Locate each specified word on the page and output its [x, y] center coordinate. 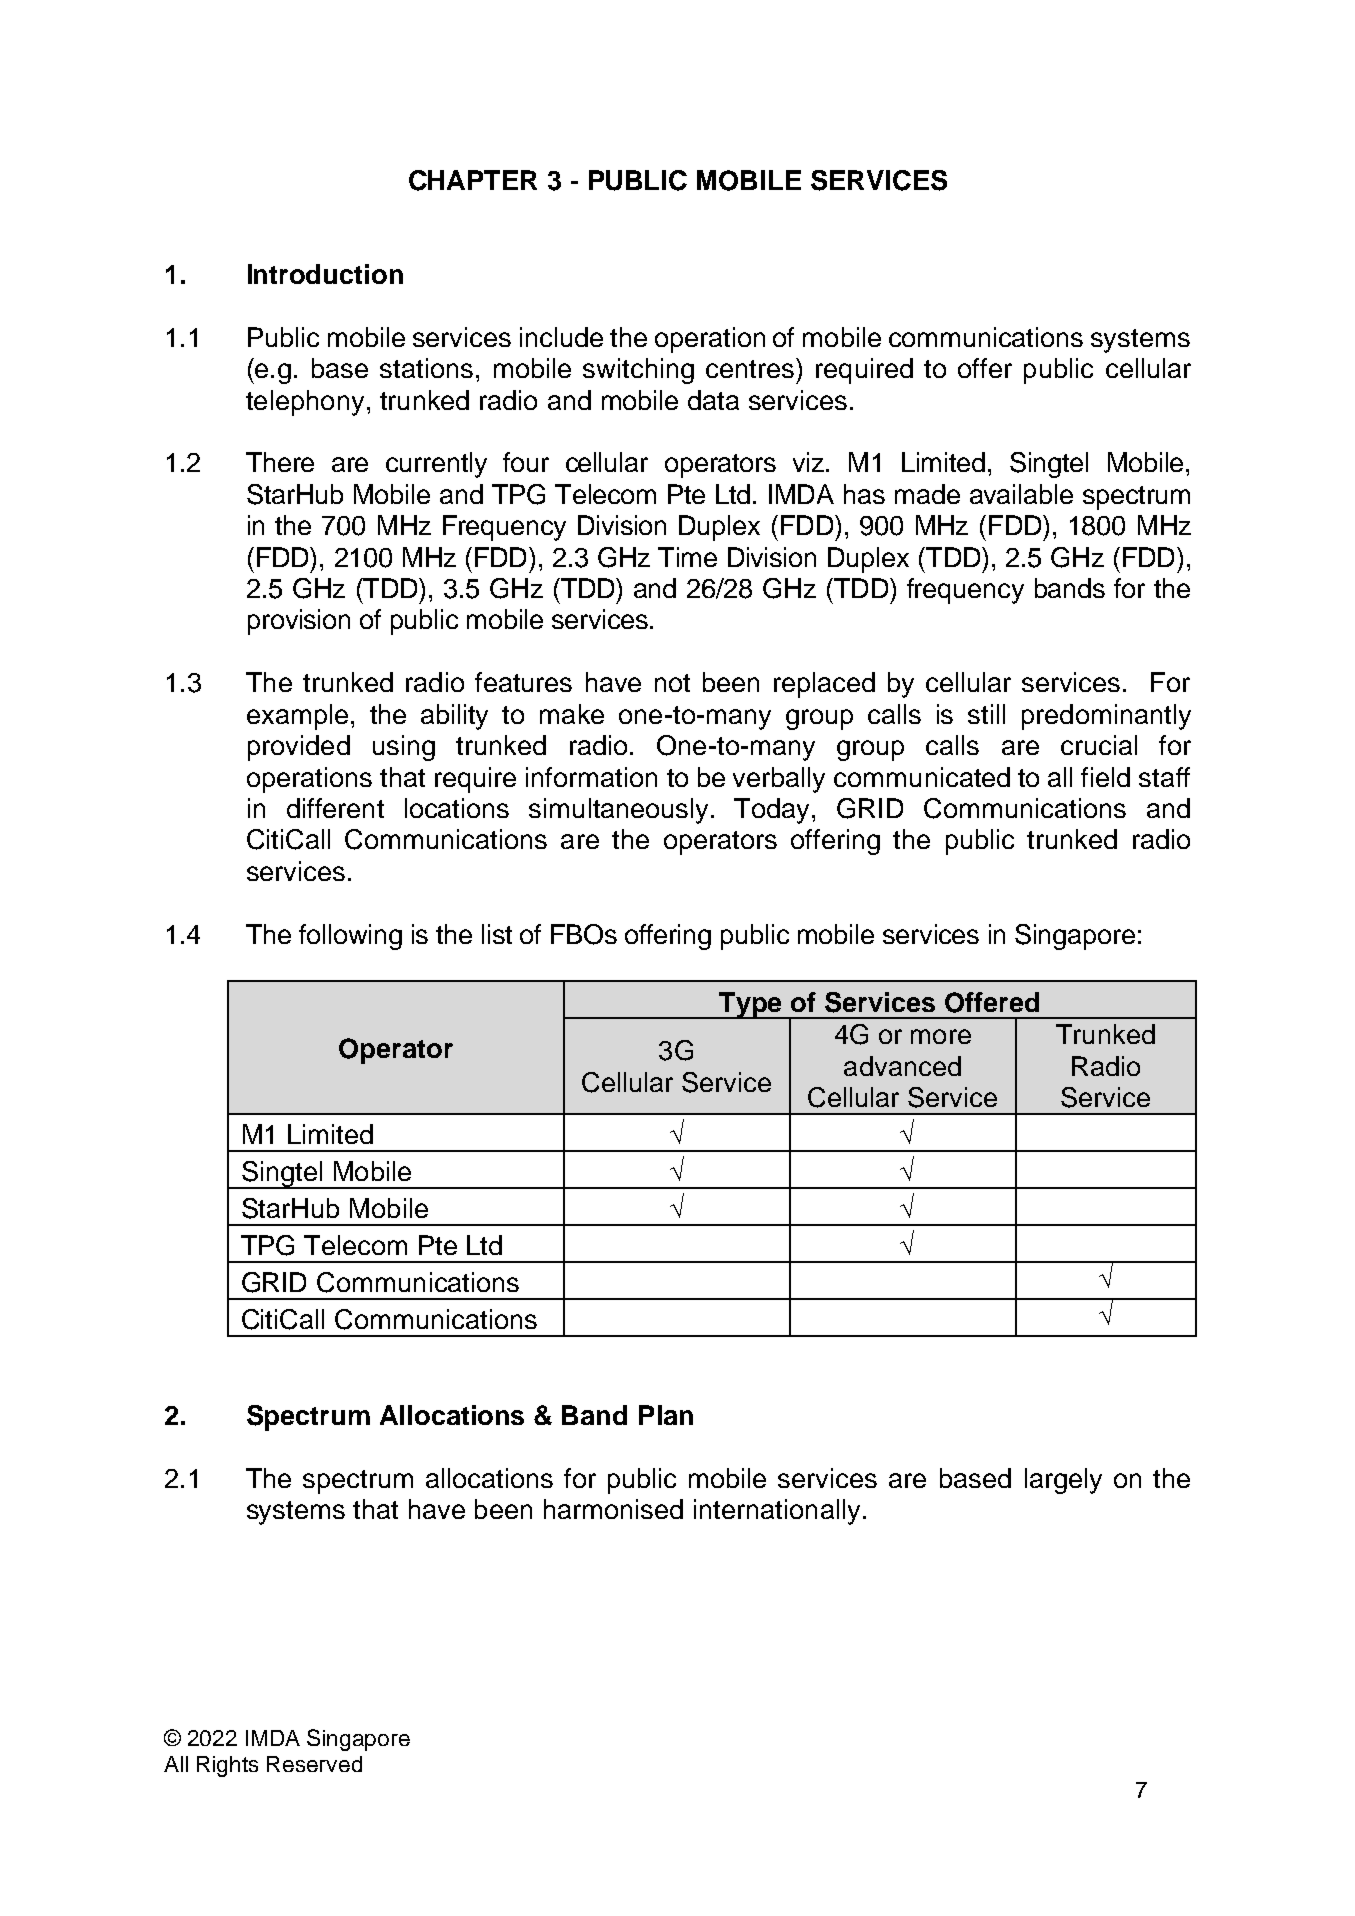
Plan [666, 1415]
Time [687, 557]
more [941, 1036]
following [350, 937]
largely [1063, 1481]
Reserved [314, 1764]
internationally [777, 1512]
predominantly [1106, 717]
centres [750, 369]
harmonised [613, 1509]
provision [299, 622]
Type [751, 1005]
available [1021, 494]
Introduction [325, 274]
